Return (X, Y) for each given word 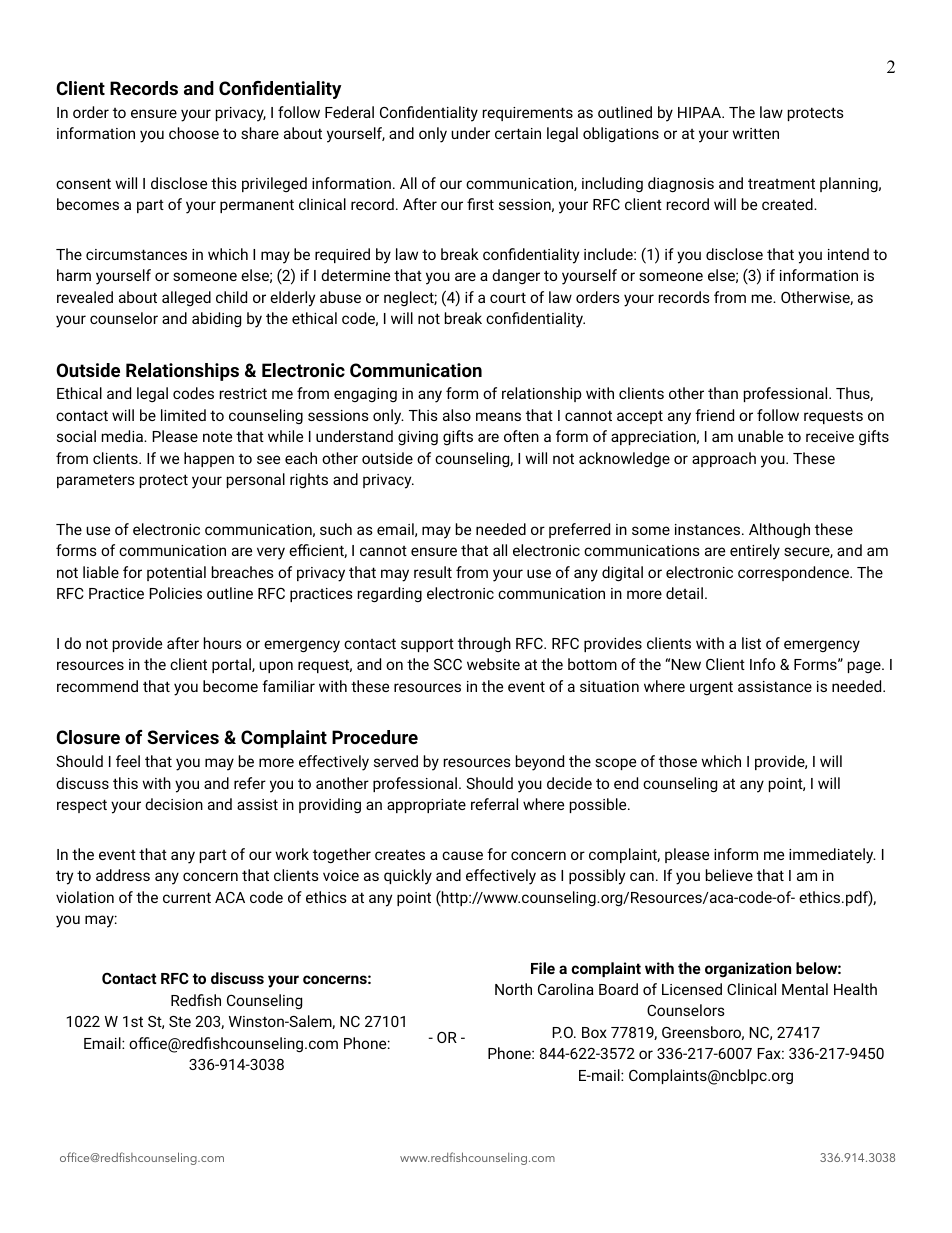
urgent (711, 688)
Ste (180, 1021)
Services (183, 737)
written (755, 133)
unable (760, 436)
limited (183, 415)
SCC (448, 664)
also (457, 415)
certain (518, 133)
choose (194, 133)
